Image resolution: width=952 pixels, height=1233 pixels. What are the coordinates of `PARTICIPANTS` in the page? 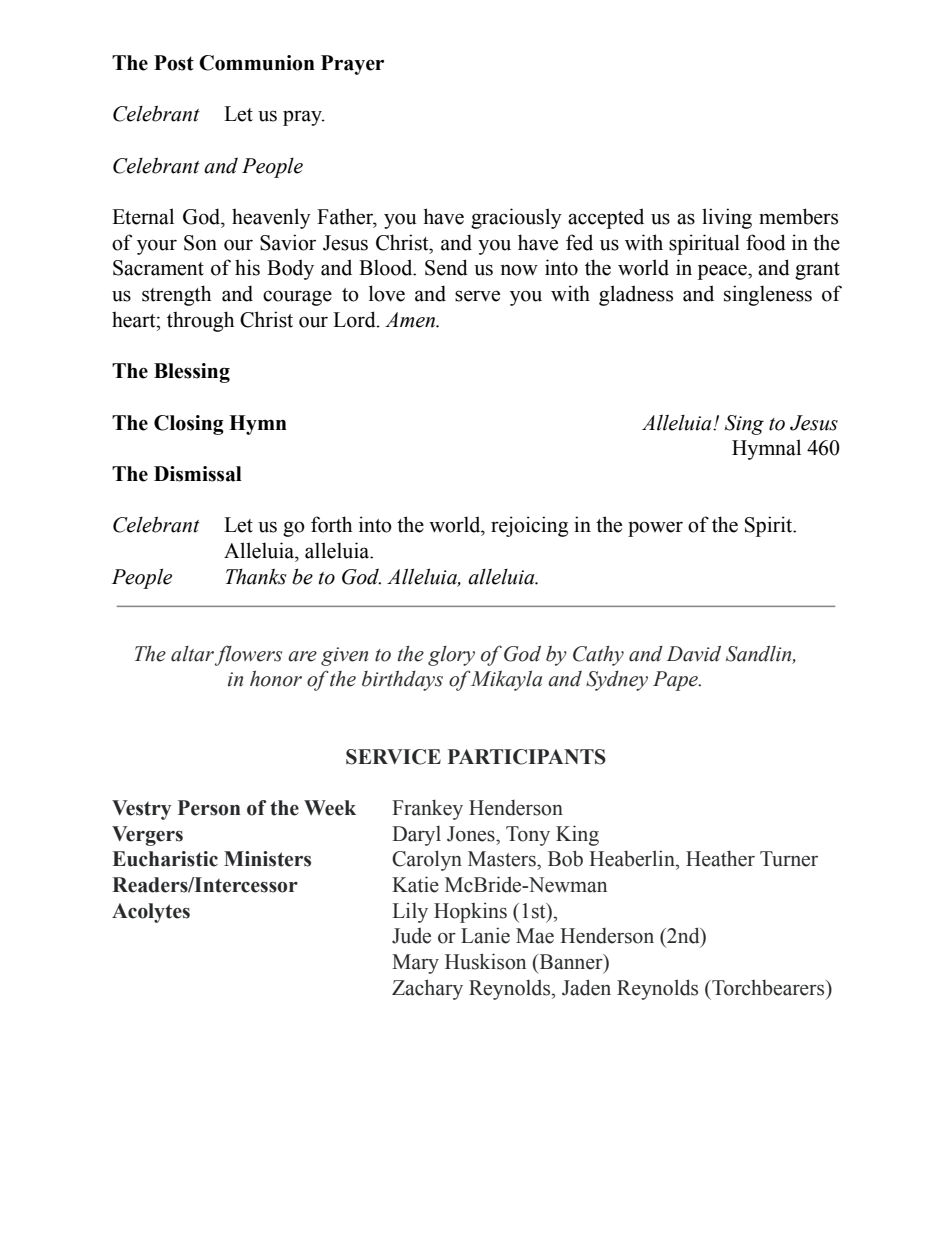 It's located at (527, 757).
